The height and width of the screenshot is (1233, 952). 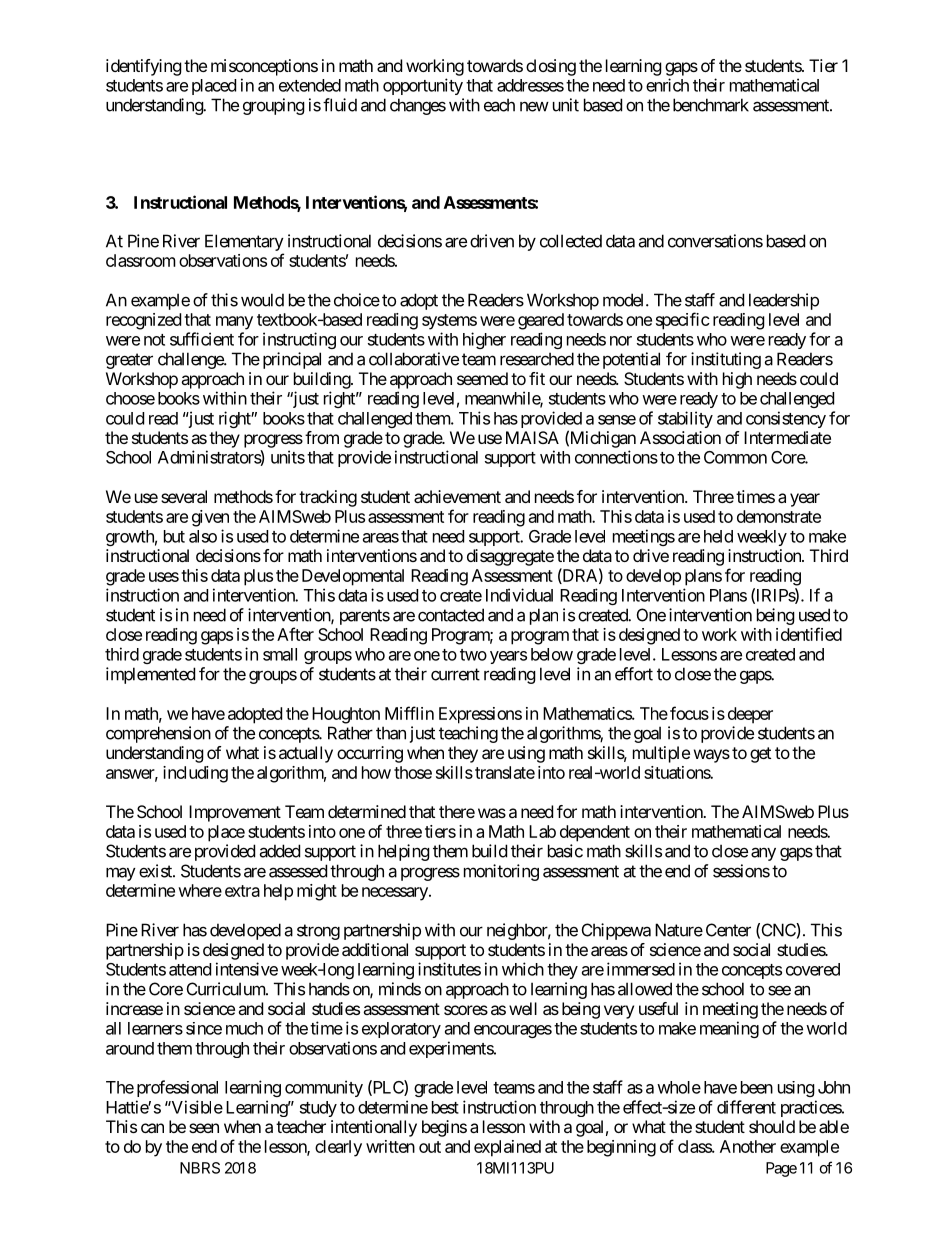 I want to click on benchmark, so click(x=711, y=105).
